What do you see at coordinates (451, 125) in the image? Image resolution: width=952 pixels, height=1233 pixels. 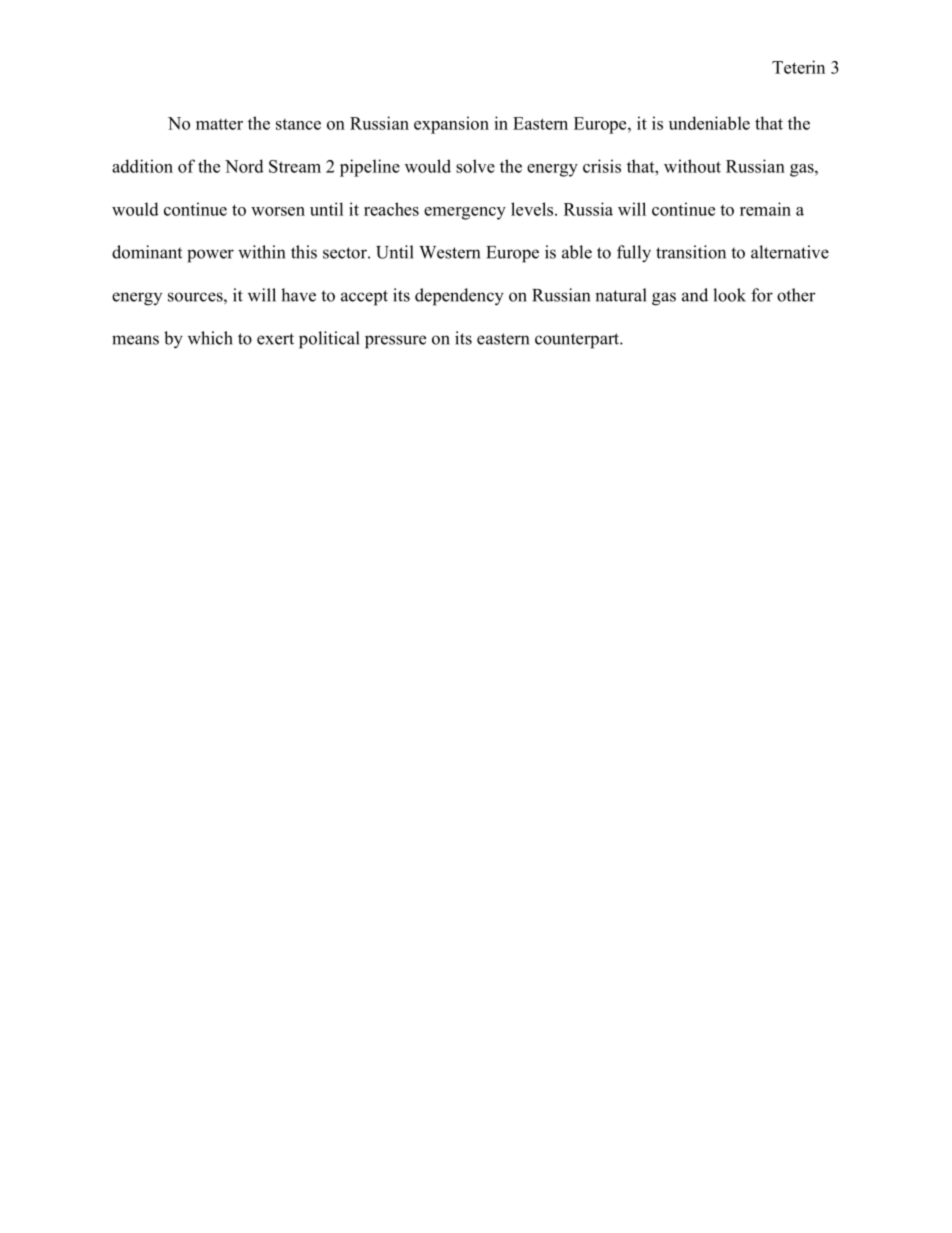 I see `expansion` at bounding box center [451, 125].
